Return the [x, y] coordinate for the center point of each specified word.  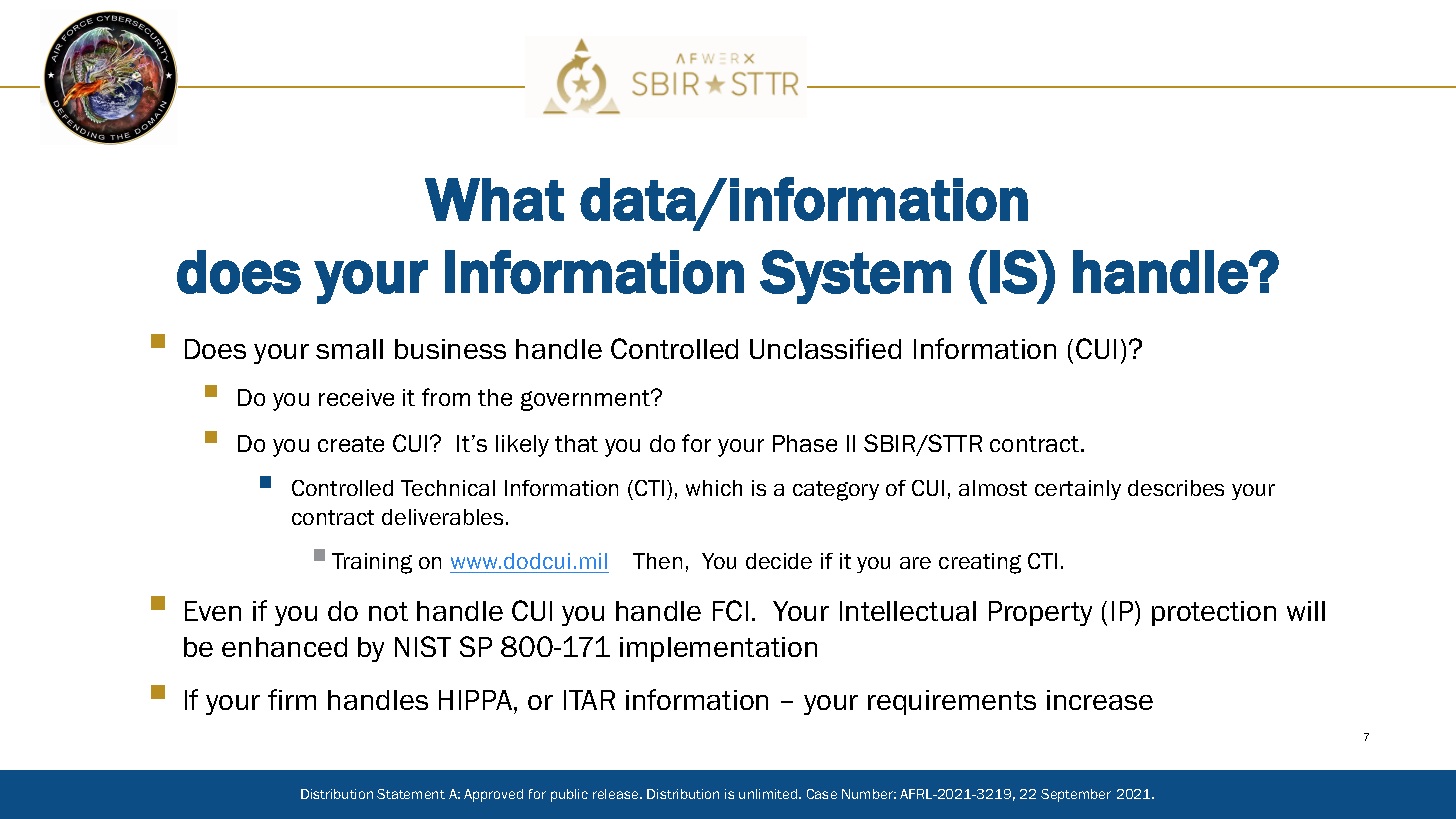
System [855, 277]
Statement [411, 794]
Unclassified [825, 348]
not [388, 611]
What [494, 199]
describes [1176, 488]
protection [1214, 613]
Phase [805, 443]
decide [779, 561]
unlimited [769, 794]
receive [356, 397]
